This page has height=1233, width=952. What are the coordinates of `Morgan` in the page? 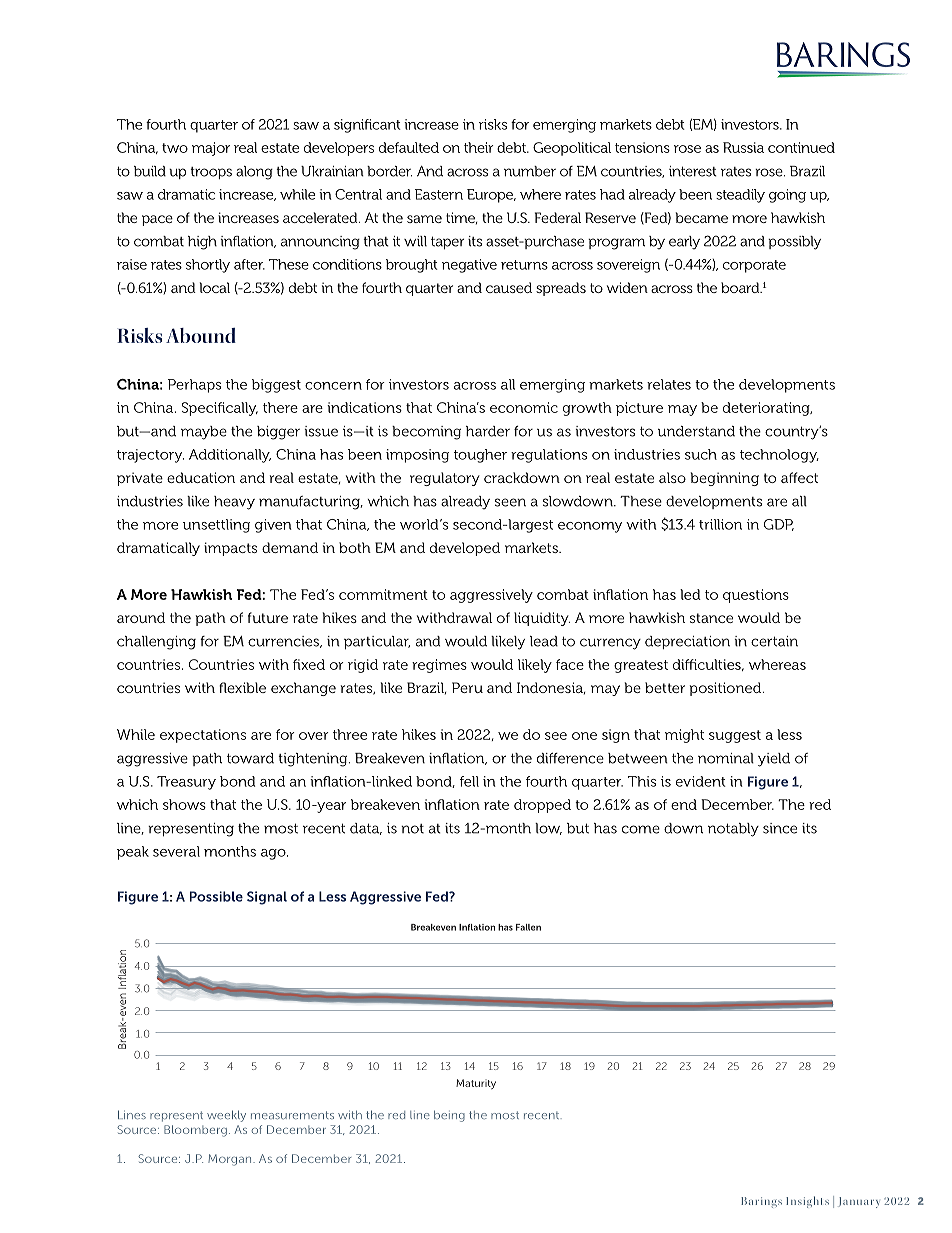 It's located at (231, 1160).
